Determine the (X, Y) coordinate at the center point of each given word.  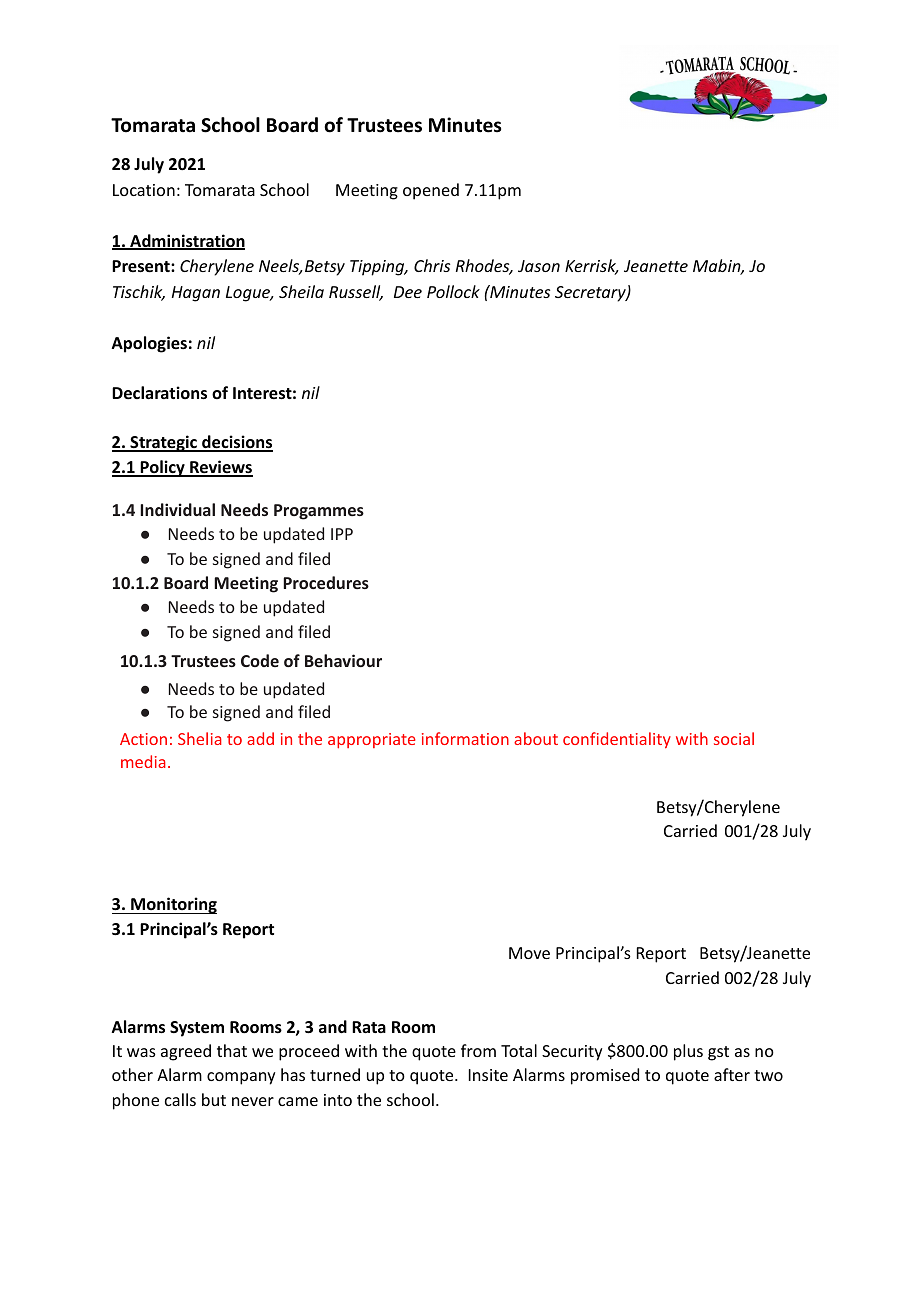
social (734, 738)
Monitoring (173, 905)
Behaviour (343, 660)
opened (431, 191)
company (241, 1078)
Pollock (453, 291)
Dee (408, 292)
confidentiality (617, 740)
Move (529, 953)
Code (260, 660)
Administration (186, 242)
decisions (236, 443)
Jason (539, 266)
